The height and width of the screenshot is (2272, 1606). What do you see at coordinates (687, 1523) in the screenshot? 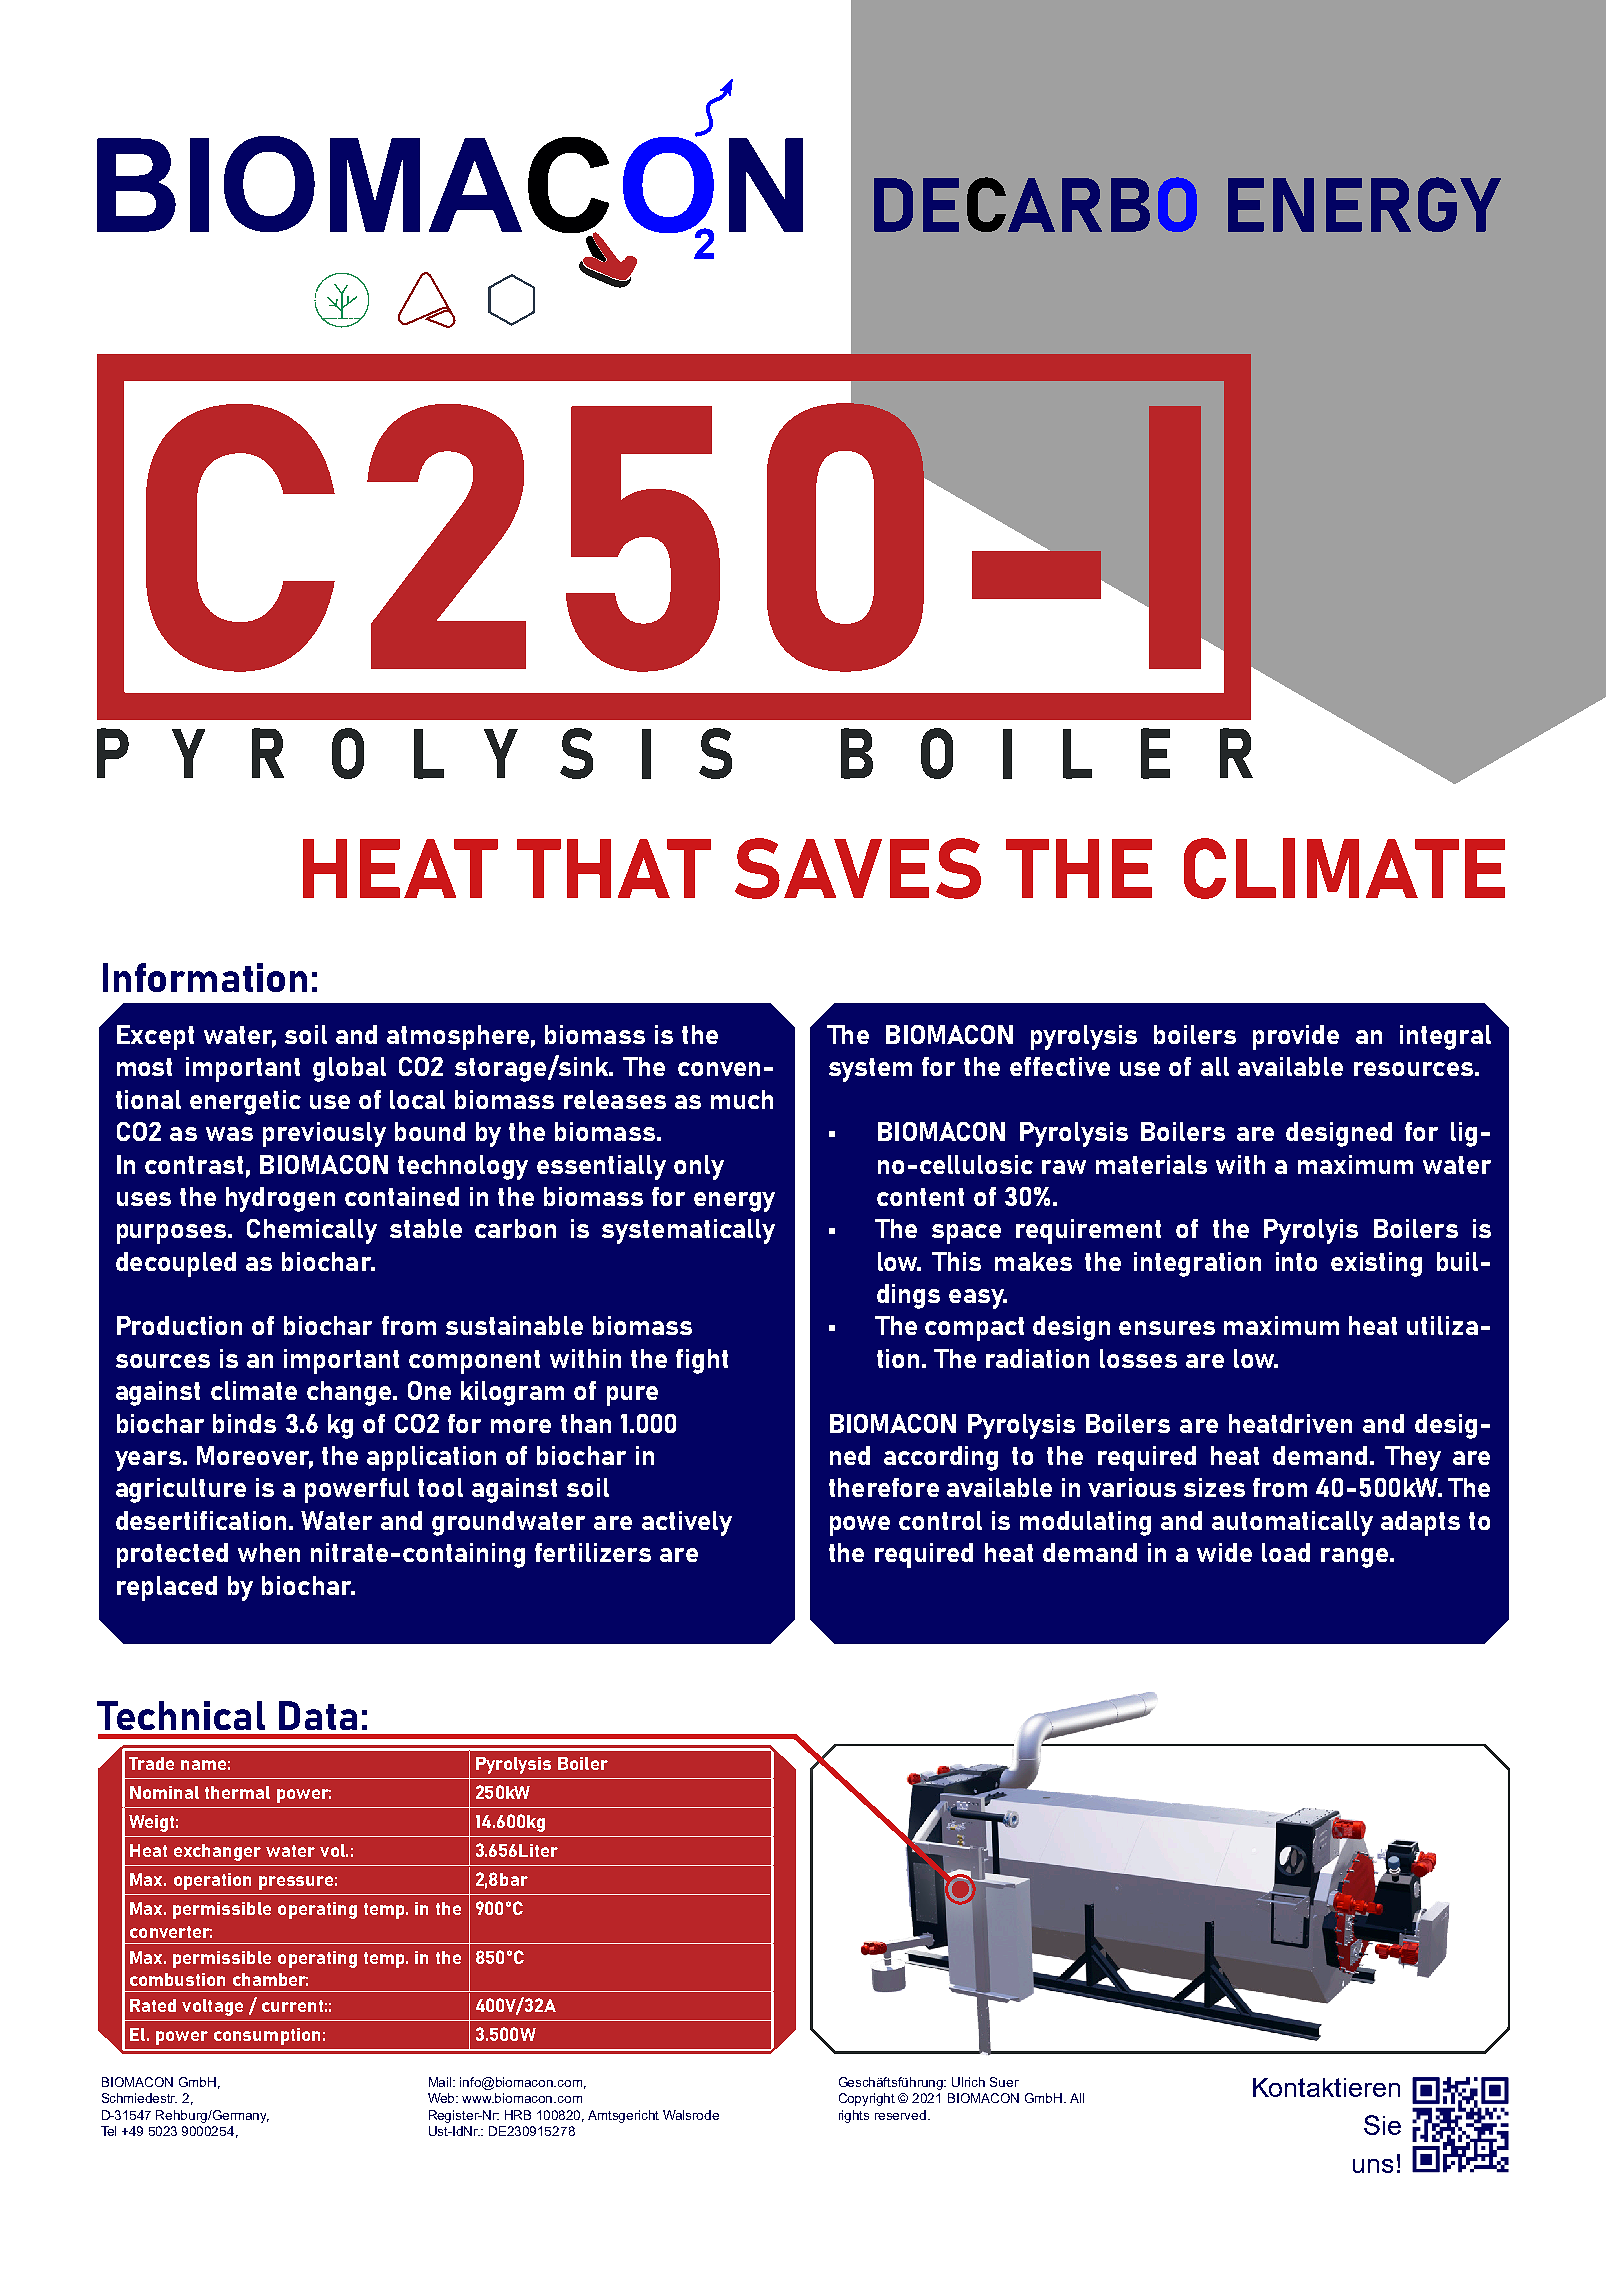
I see `actively` at bounding box center [687, 1523].
